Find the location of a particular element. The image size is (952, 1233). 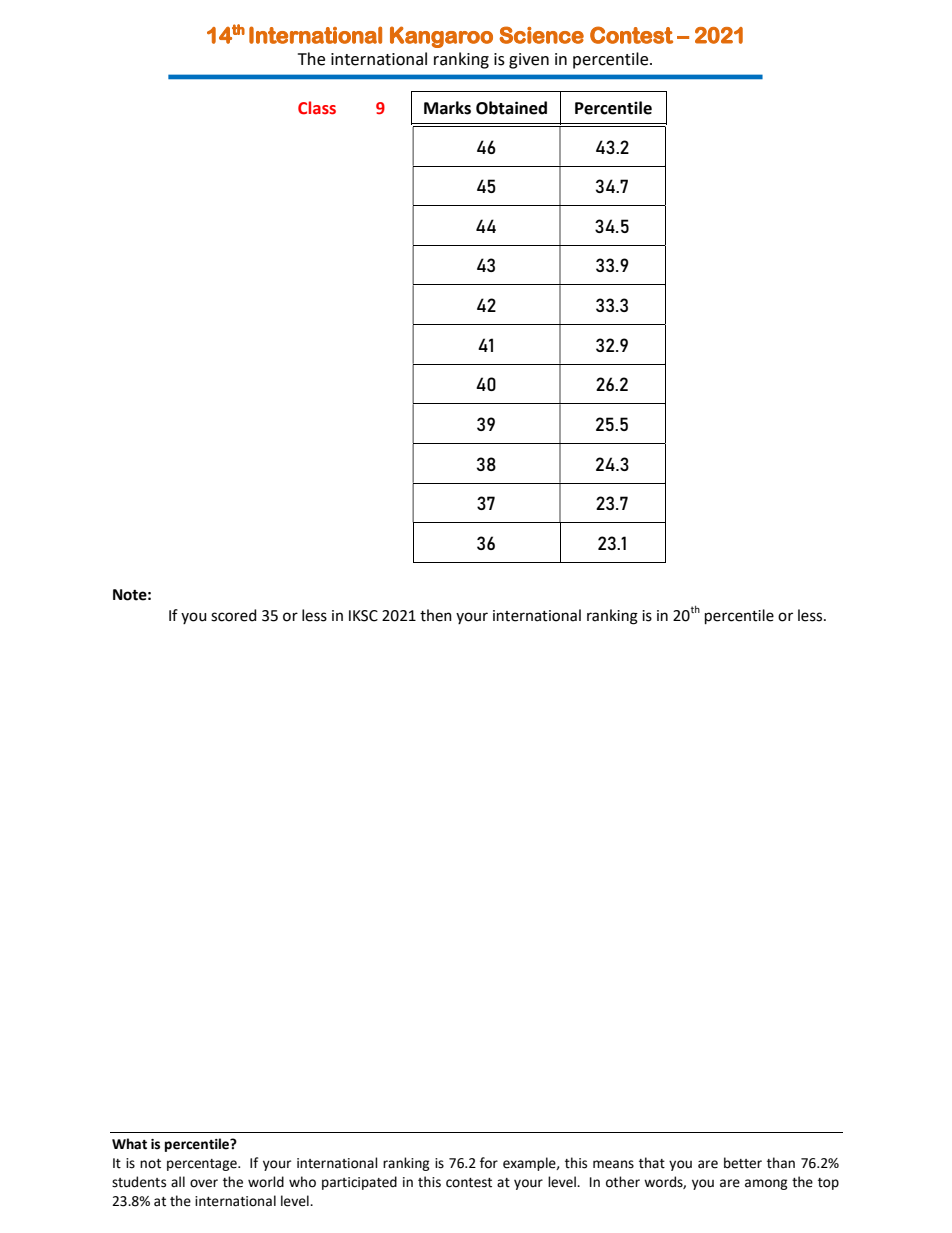

participated is located at coordinates (359, 1183).
